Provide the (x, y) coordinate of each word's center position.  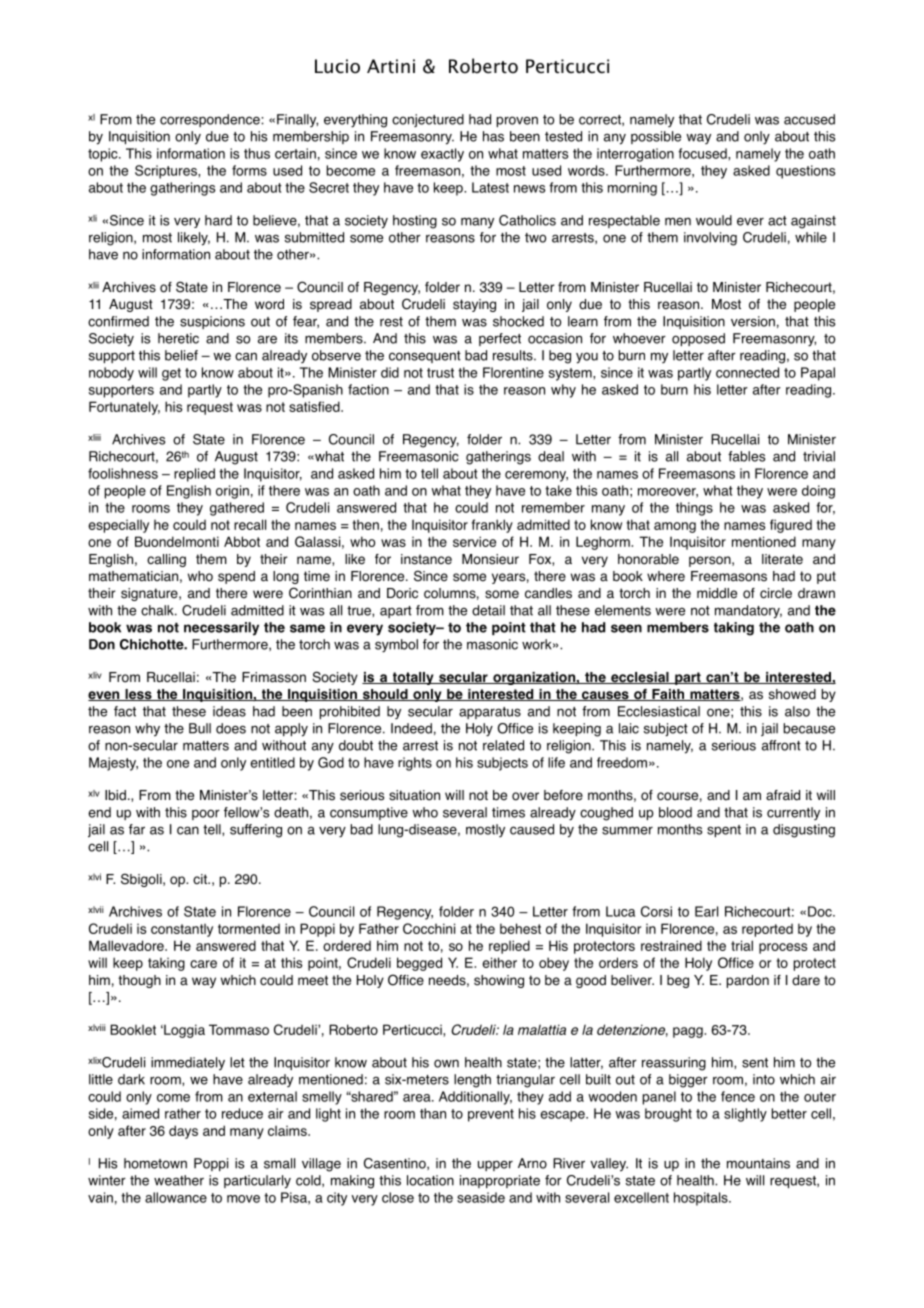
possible (656, 137)
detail (488, 610)
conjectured (428, 120)
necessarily (221, 629)
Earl (706, 911)
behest (520, 928)
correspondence (211, 120)
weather (179, 1180)
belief (181, 355)
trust (440, 373)
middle (717, 593)
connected (747, 372)
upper (495, 1165)
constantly (182, 930)
